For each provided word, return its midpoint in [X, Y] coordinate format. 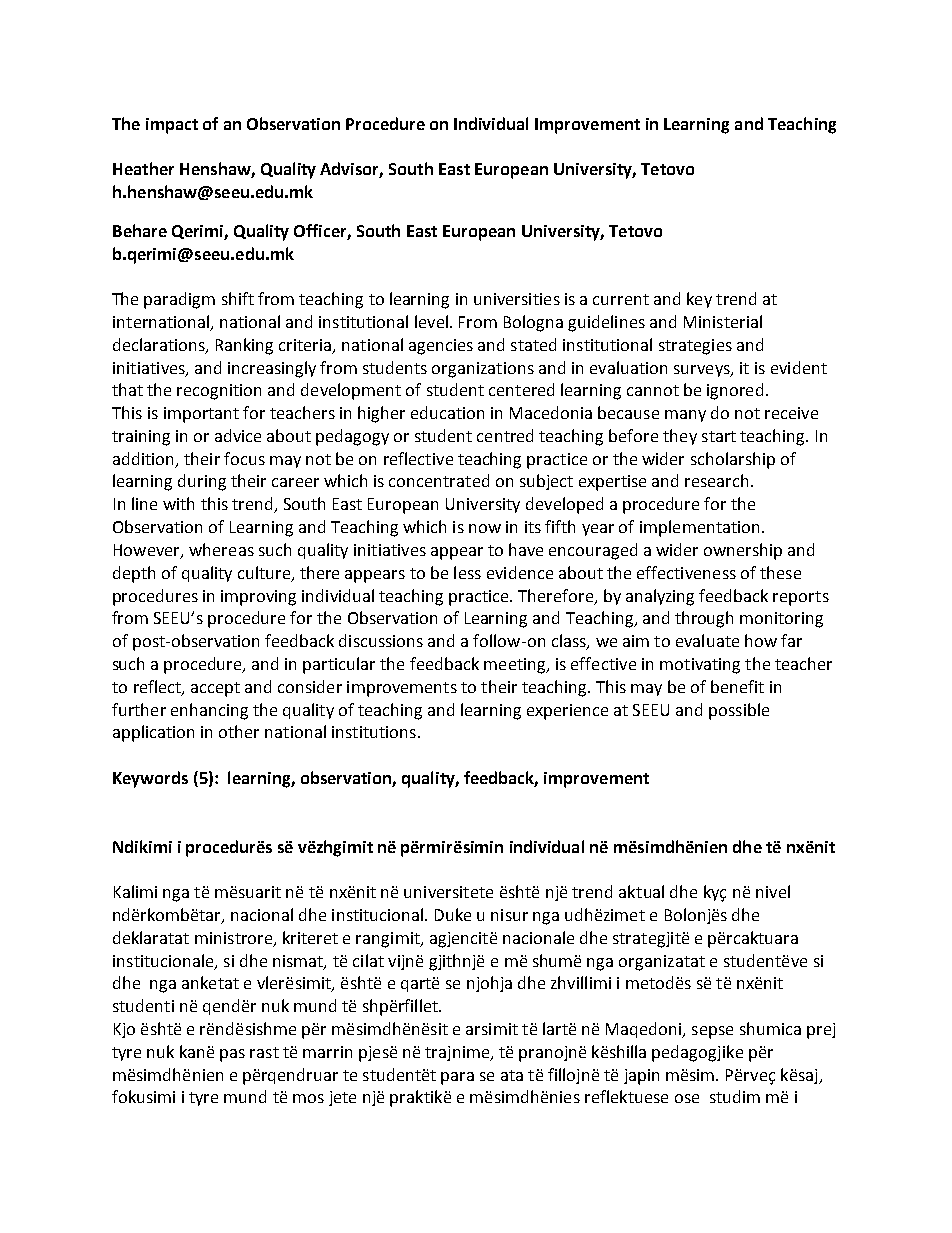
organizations [483, 370]
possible [739, 711]
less [467, 572]
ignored [735, 391]
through [704, 619]
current [621, 299]
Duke [453, 914]
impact [172, 126]
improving [258, 598]
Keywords [150, 779]
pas [232, 1055]
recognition [219, 392]
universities [517, 299]
